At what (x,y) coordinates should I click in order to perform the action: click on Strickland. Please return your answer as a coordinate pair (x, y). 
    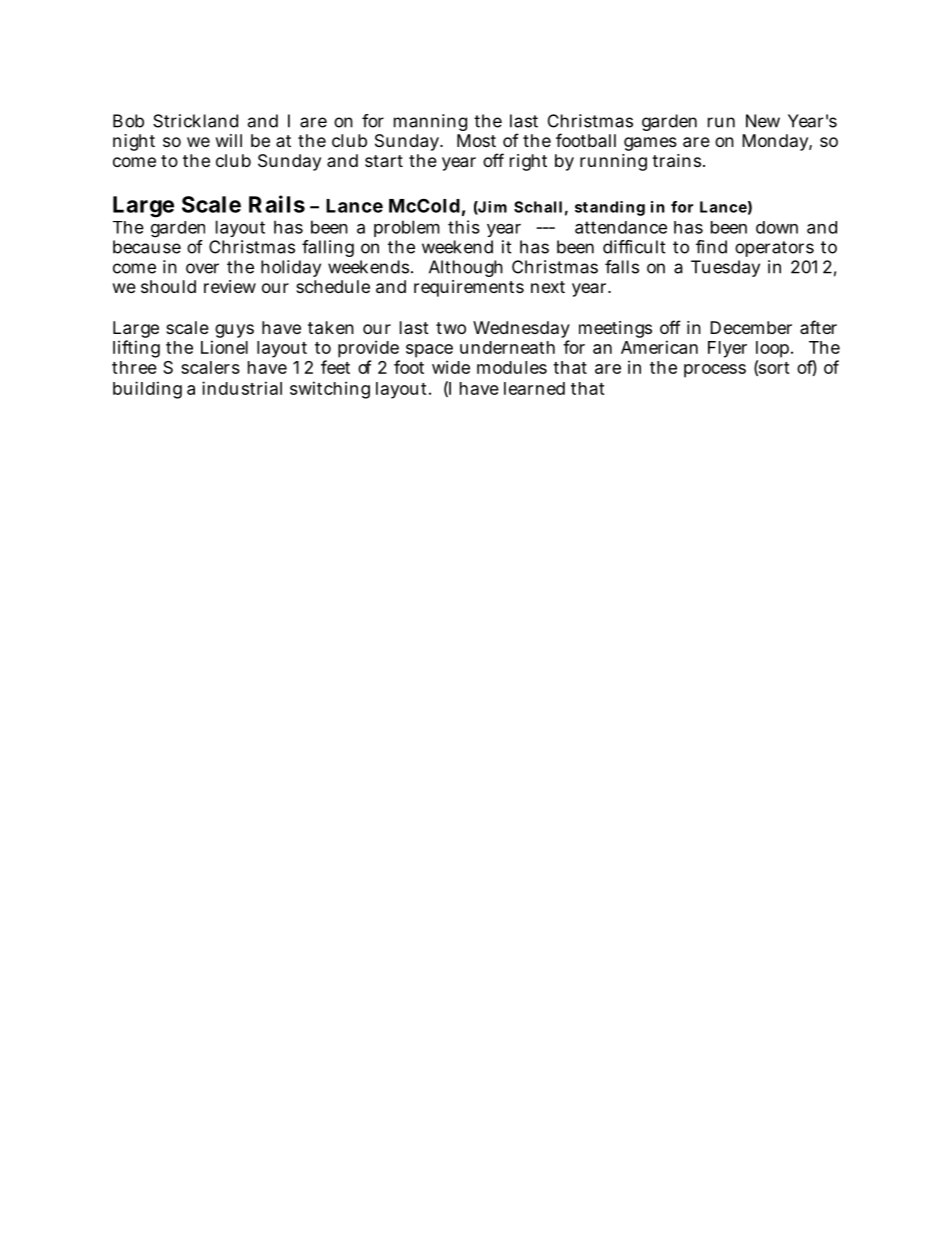
    Looking at the image, I should click on (195, 121).
